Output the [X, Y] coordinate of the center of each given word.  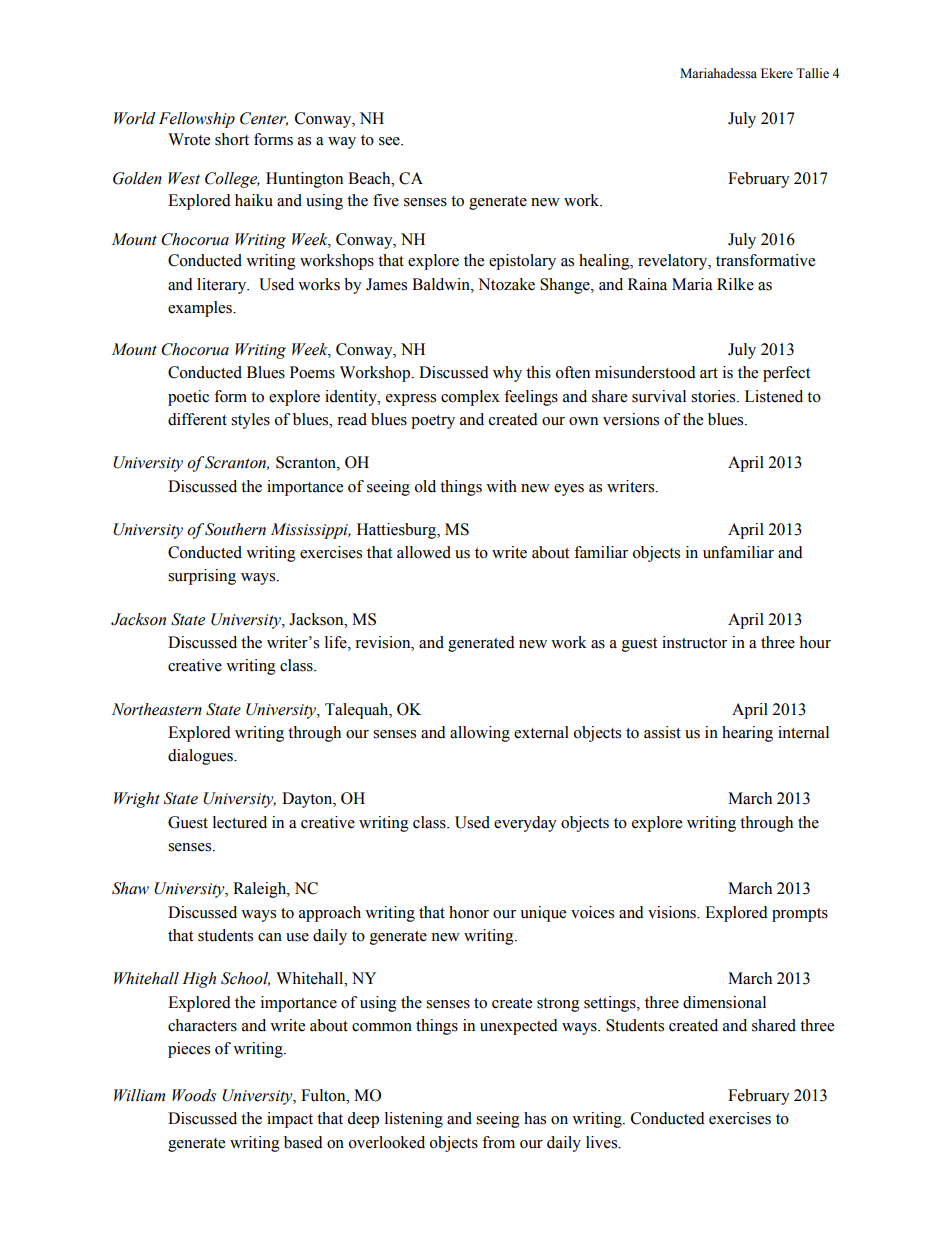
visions [673, 912]
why [507, 374]
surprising [202, 577]
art [709, 373]
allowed [424, 552]
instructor [694, 642]
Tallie [812, 73]
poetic [188, 398]
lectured [240, 822]
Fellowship [197, 120]
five [386, 200]
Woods [194, 1095]
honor [469, 912]
